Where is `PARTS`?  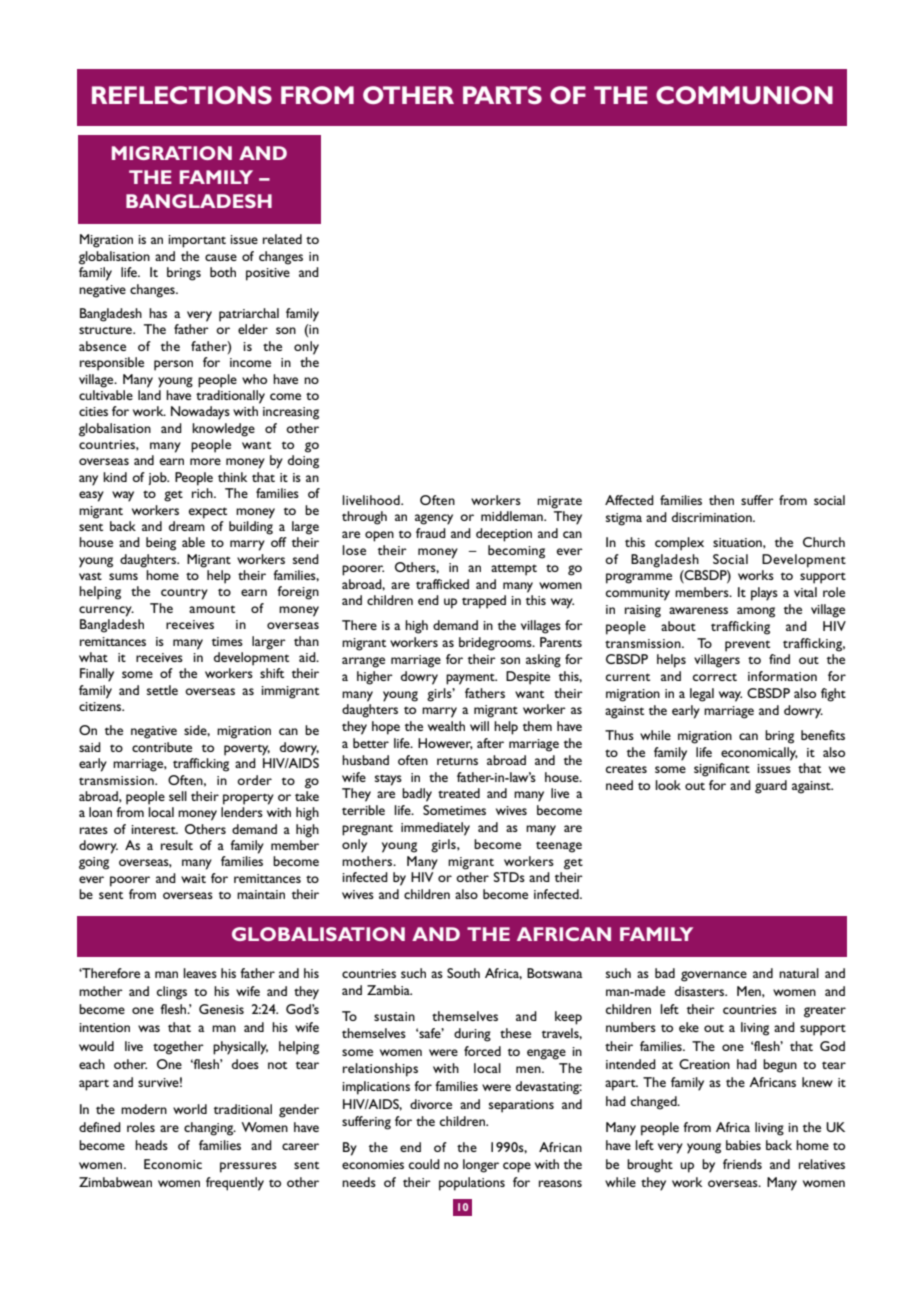
PARTS is located at coordinates (502, 95).
